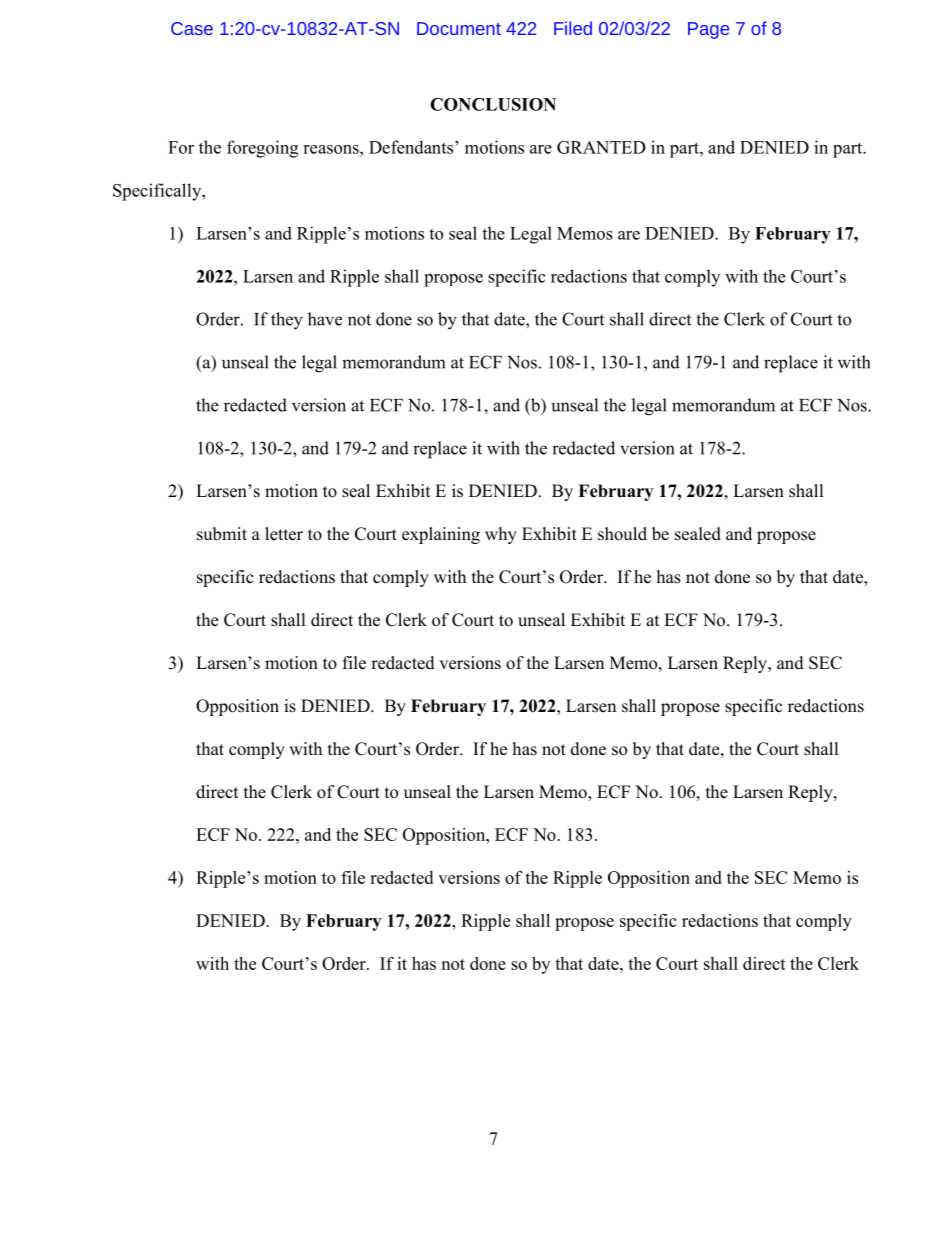 The width and height of the screenshot is (952, 1233). Describe the element at coordinates (411, 147) in the screenshot. I see `Defendants` at that location.
